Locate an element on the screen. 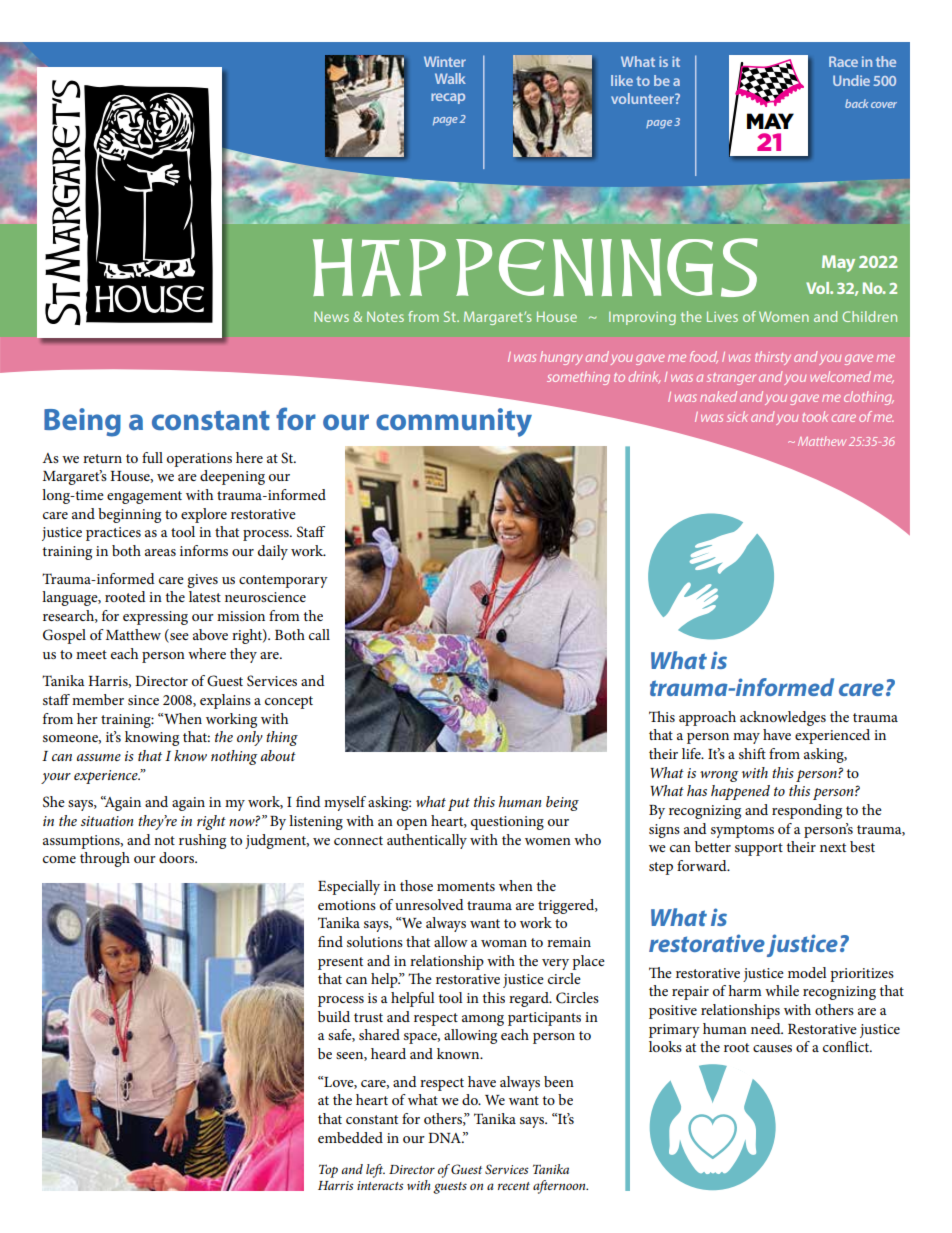 The image size is (952, 1233). back is located at coordinates (856, 103).
